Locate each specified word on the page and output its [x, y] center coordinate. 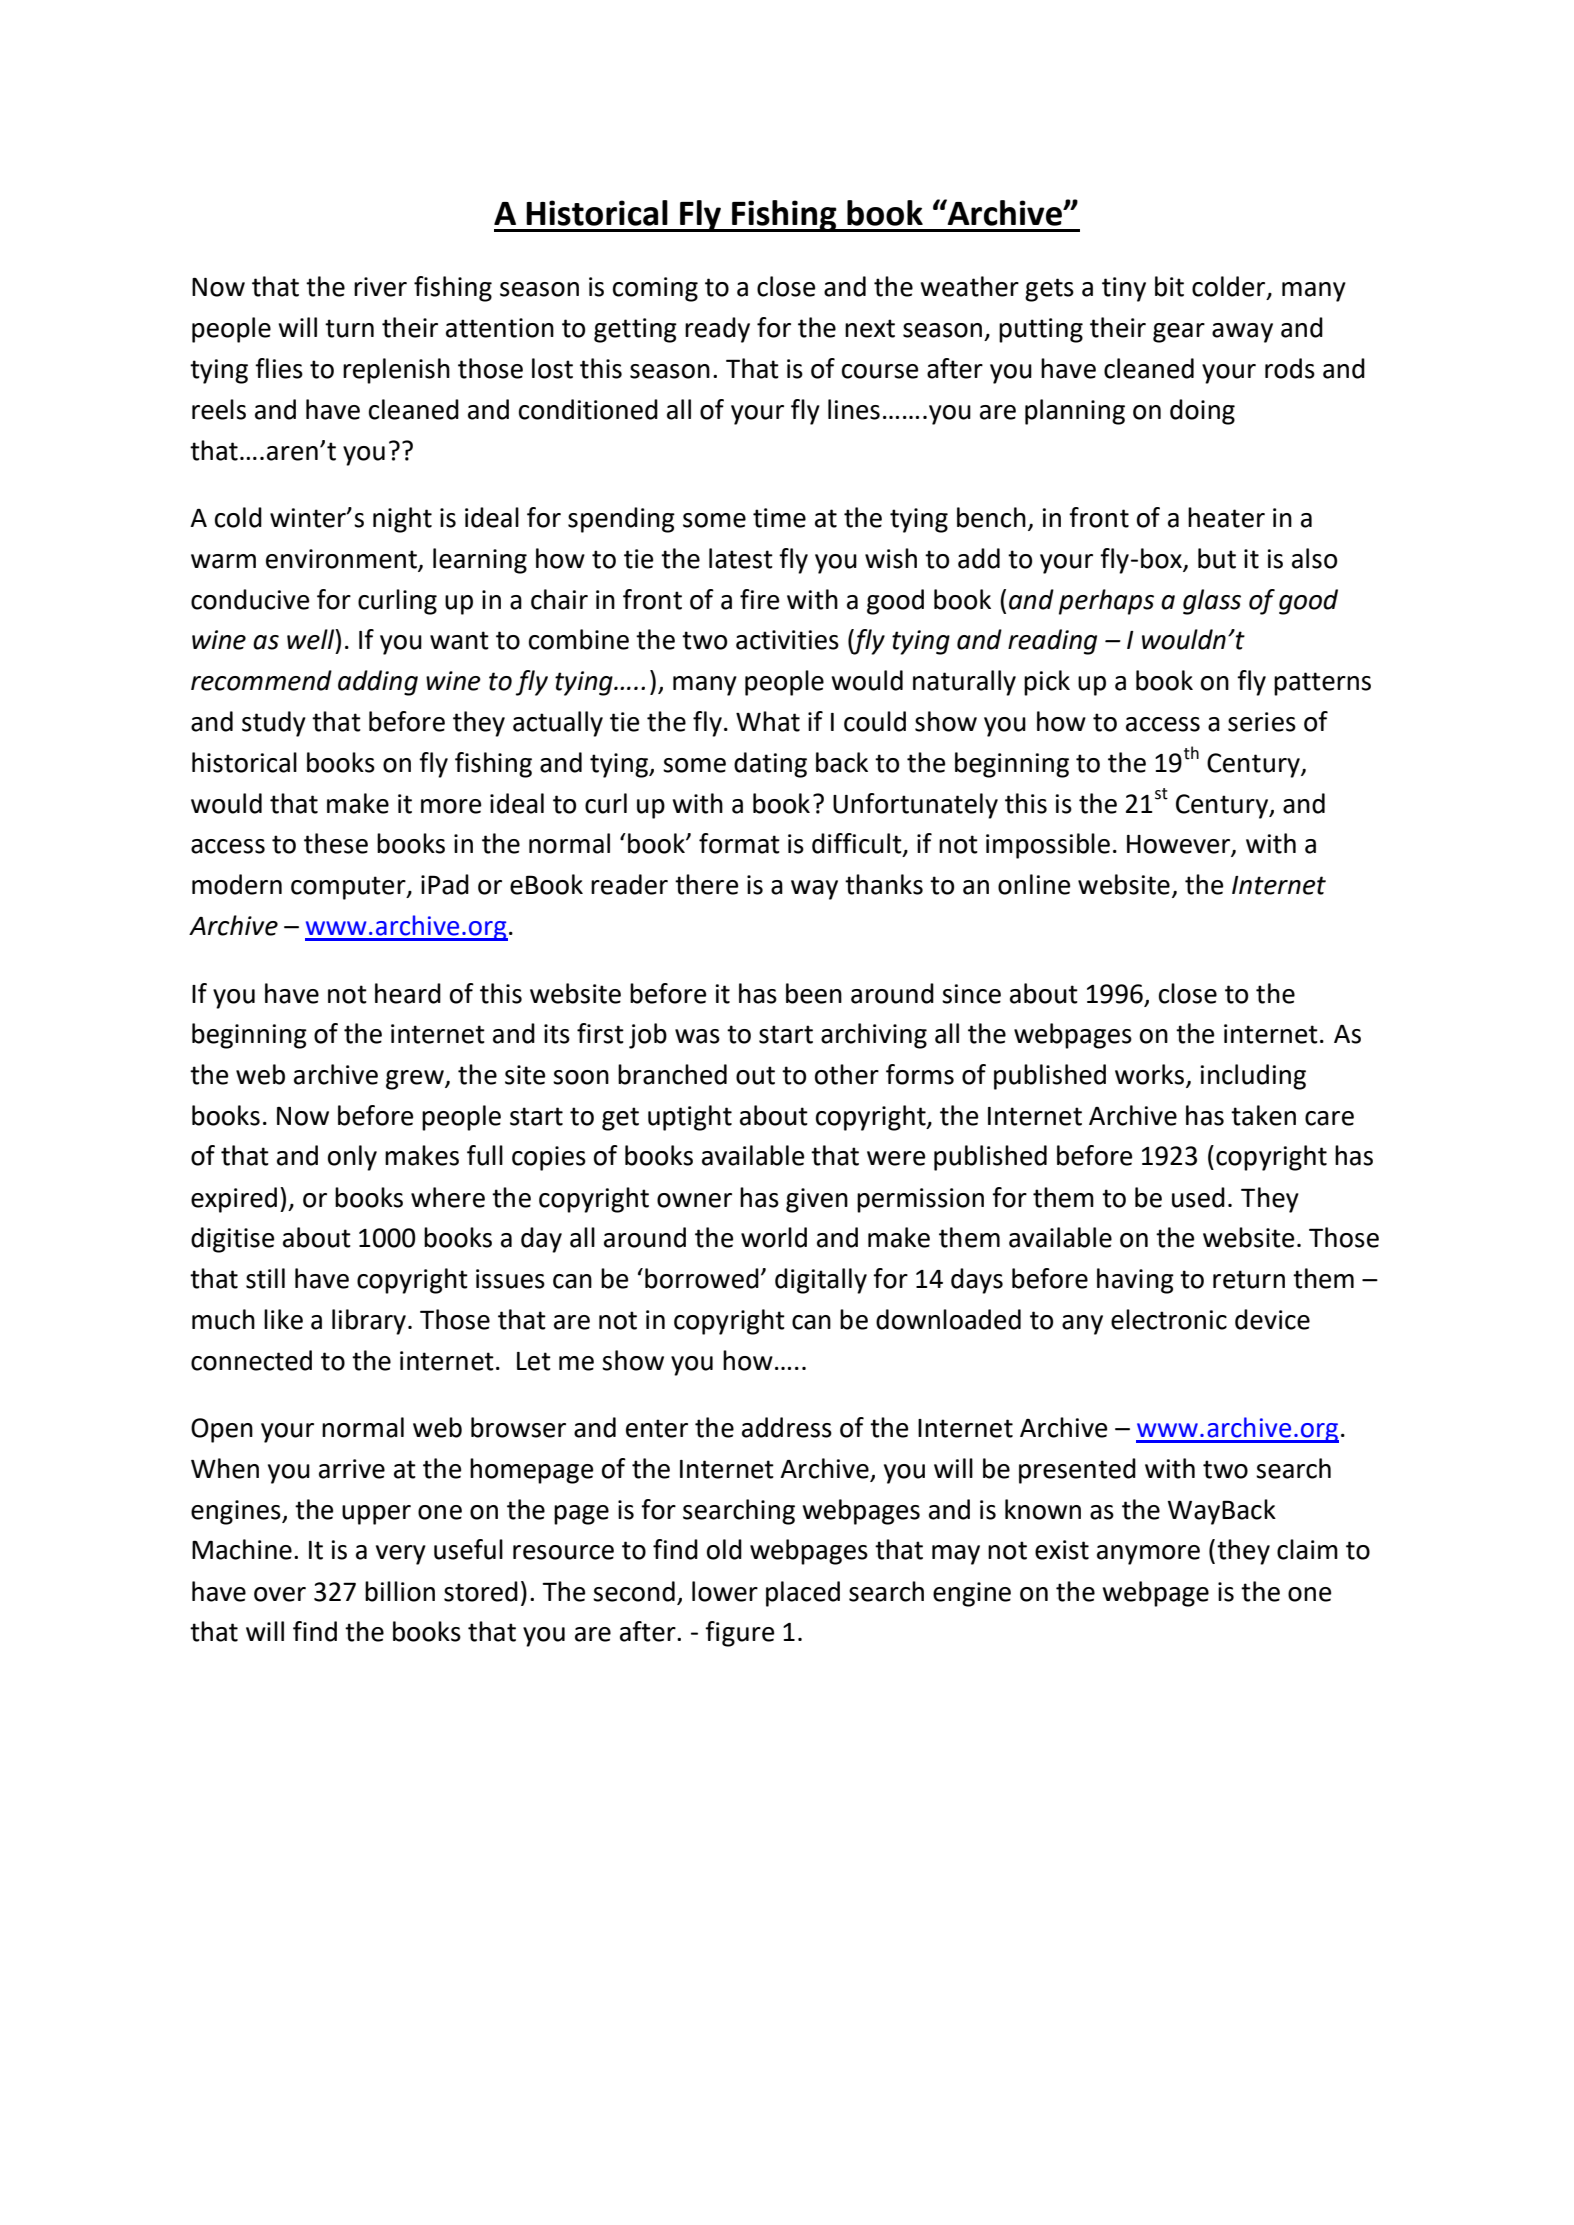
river [380, 287]
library [369, 1322]
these [336, 843]
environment [342, 560]
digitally [821, 1281]
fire [759, 599]
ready [717, 330]
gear [1179, 333]
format [739, 843]
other [847, 1074]
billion [400, 1591]
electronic [1169, 1319]
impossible [1048, 846]
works [1151, 1075]
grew [416, 1080]
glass [1212, 602]
